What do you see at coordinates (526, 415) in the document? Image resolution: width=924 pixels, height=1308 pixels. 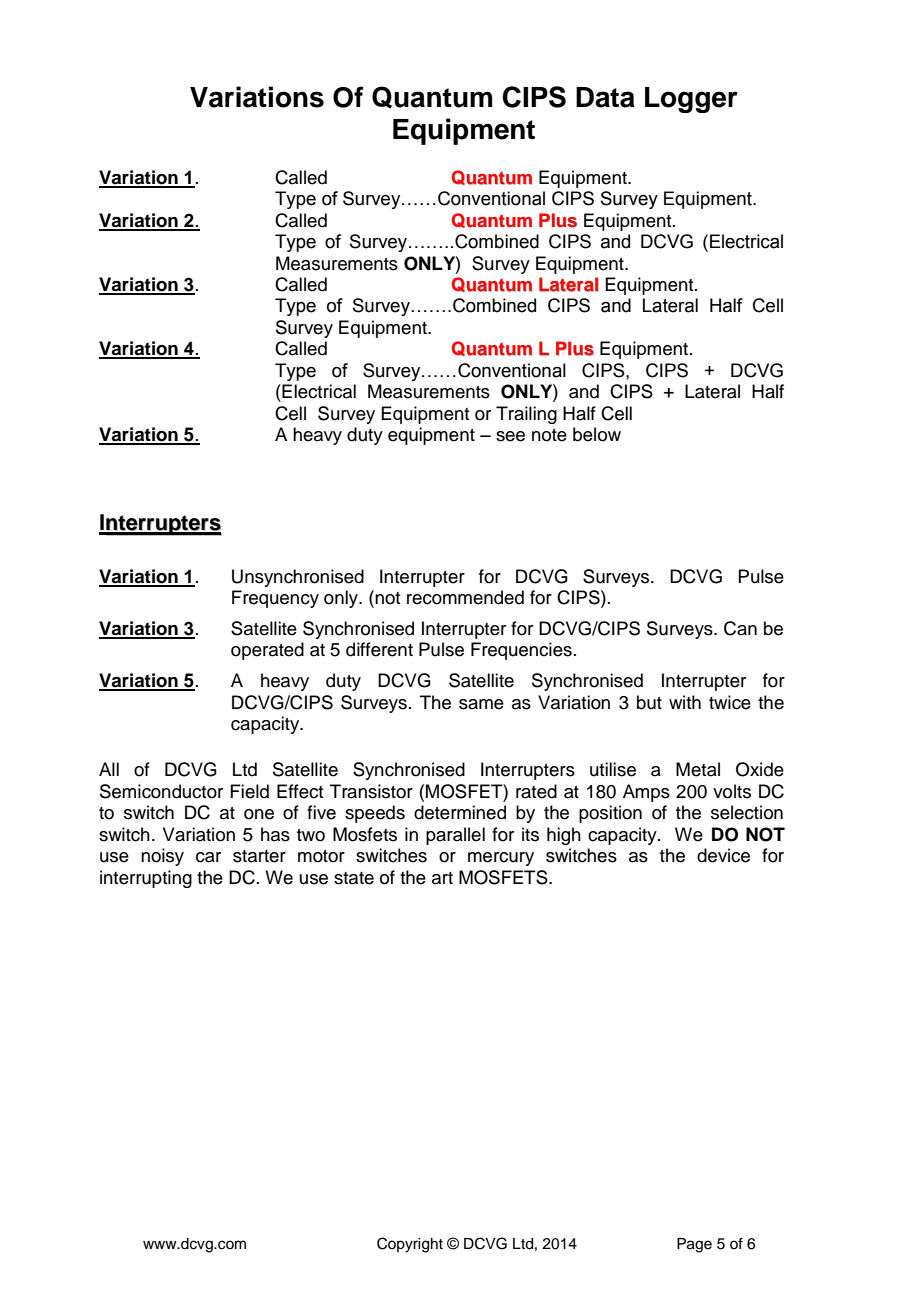 I see `Trailing` at bounding box center [526, 415].
